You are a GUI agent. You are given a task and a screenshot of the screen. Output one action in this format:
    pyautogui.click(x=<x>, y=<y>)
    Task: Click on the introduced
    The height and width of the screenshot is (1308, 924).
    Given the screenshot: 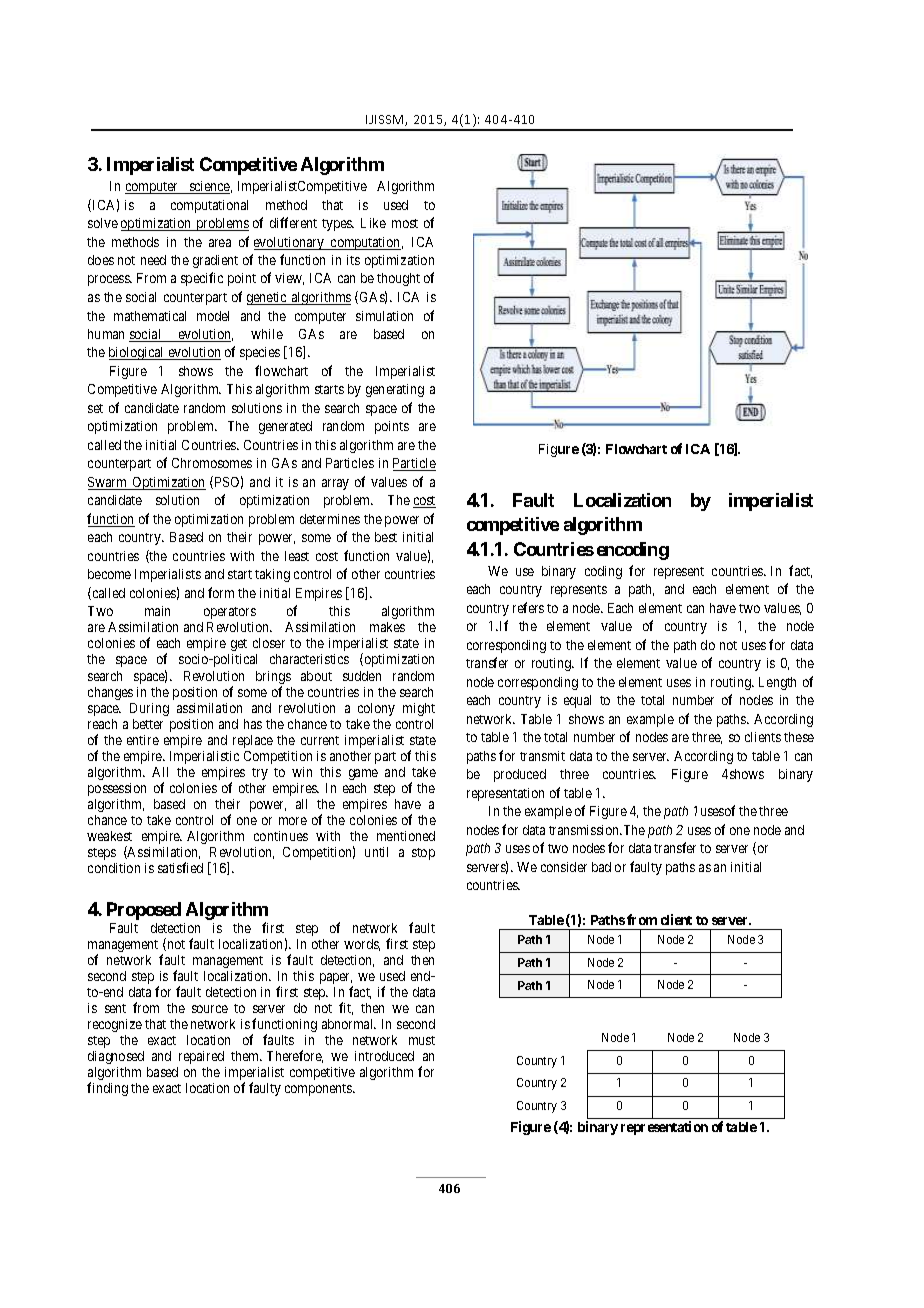 What is the action you would take?
    pyautogui.click(x=384, y=1056)
